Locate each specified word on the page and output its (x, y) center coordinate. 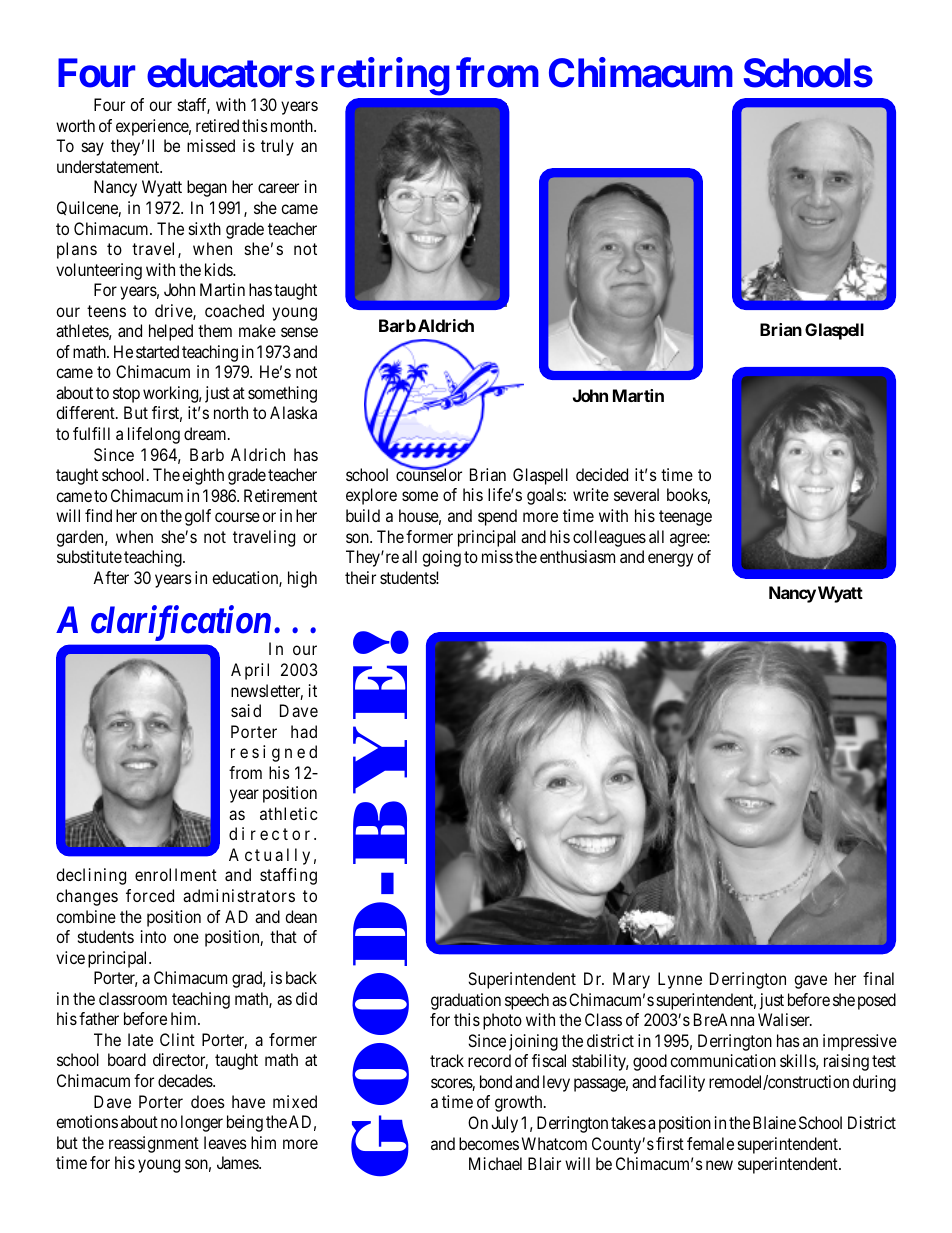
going (441, 558)
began (207, 188)
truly (277, 147)
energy (670, 560)
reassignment (154, 1144)
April (250, 671)
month (293, 125)
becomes (489, 1143)
